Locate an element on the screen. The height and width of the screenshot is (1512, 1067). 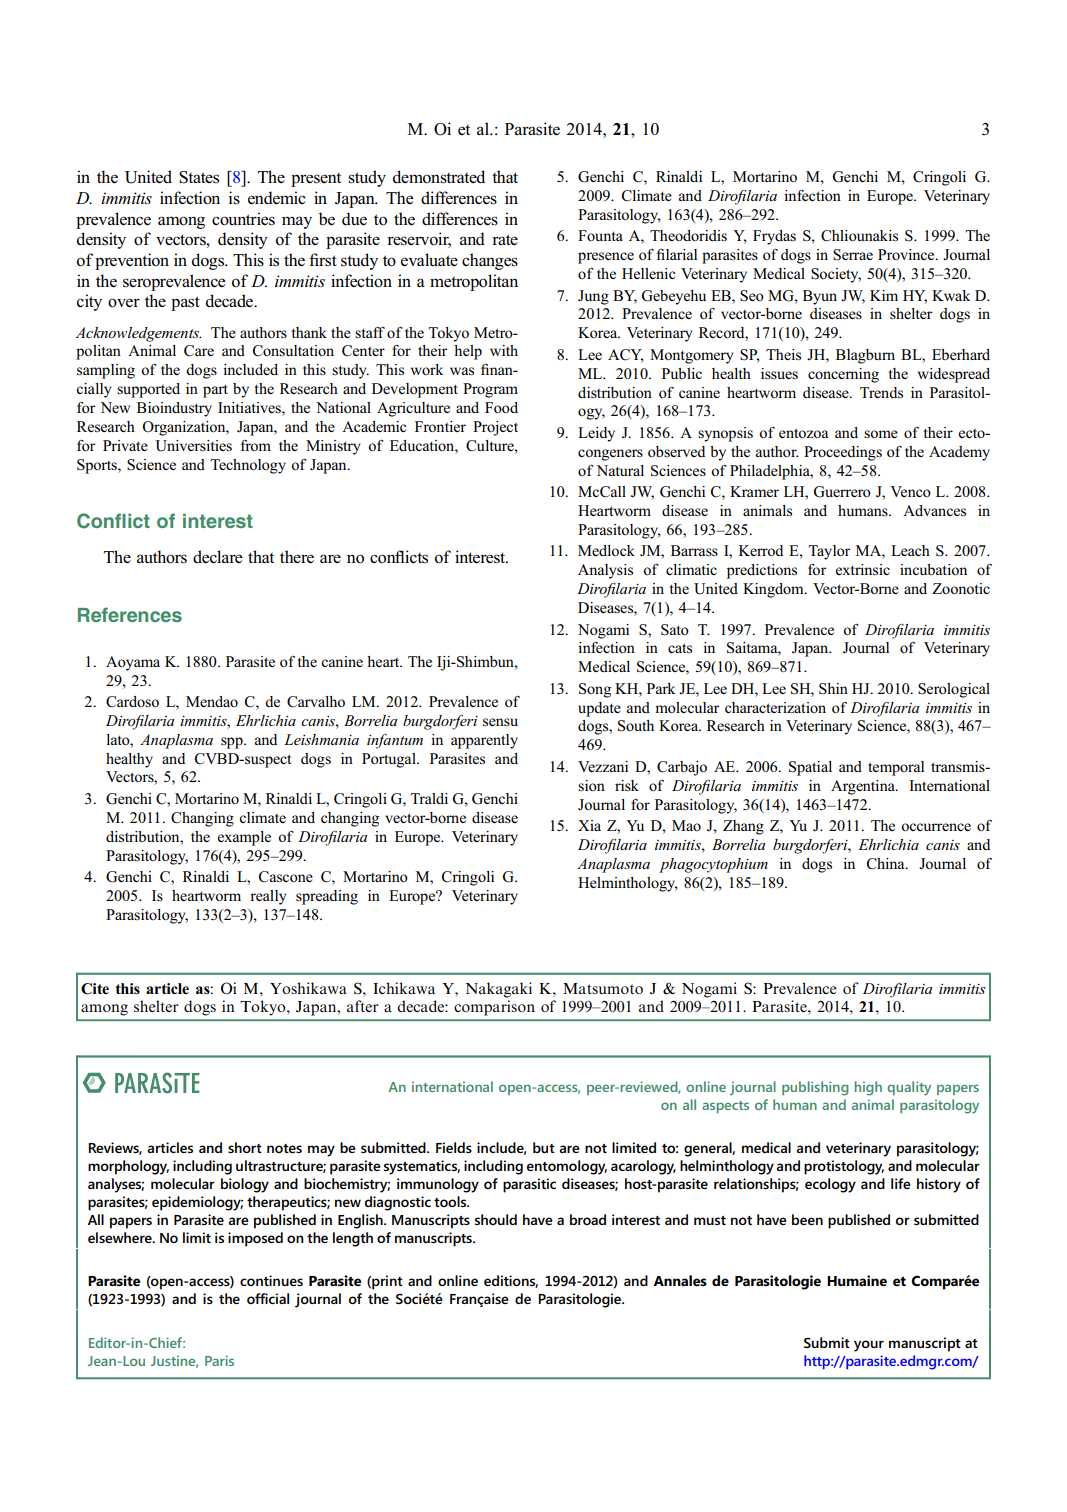
high is located at coordinates (868, 1088).
